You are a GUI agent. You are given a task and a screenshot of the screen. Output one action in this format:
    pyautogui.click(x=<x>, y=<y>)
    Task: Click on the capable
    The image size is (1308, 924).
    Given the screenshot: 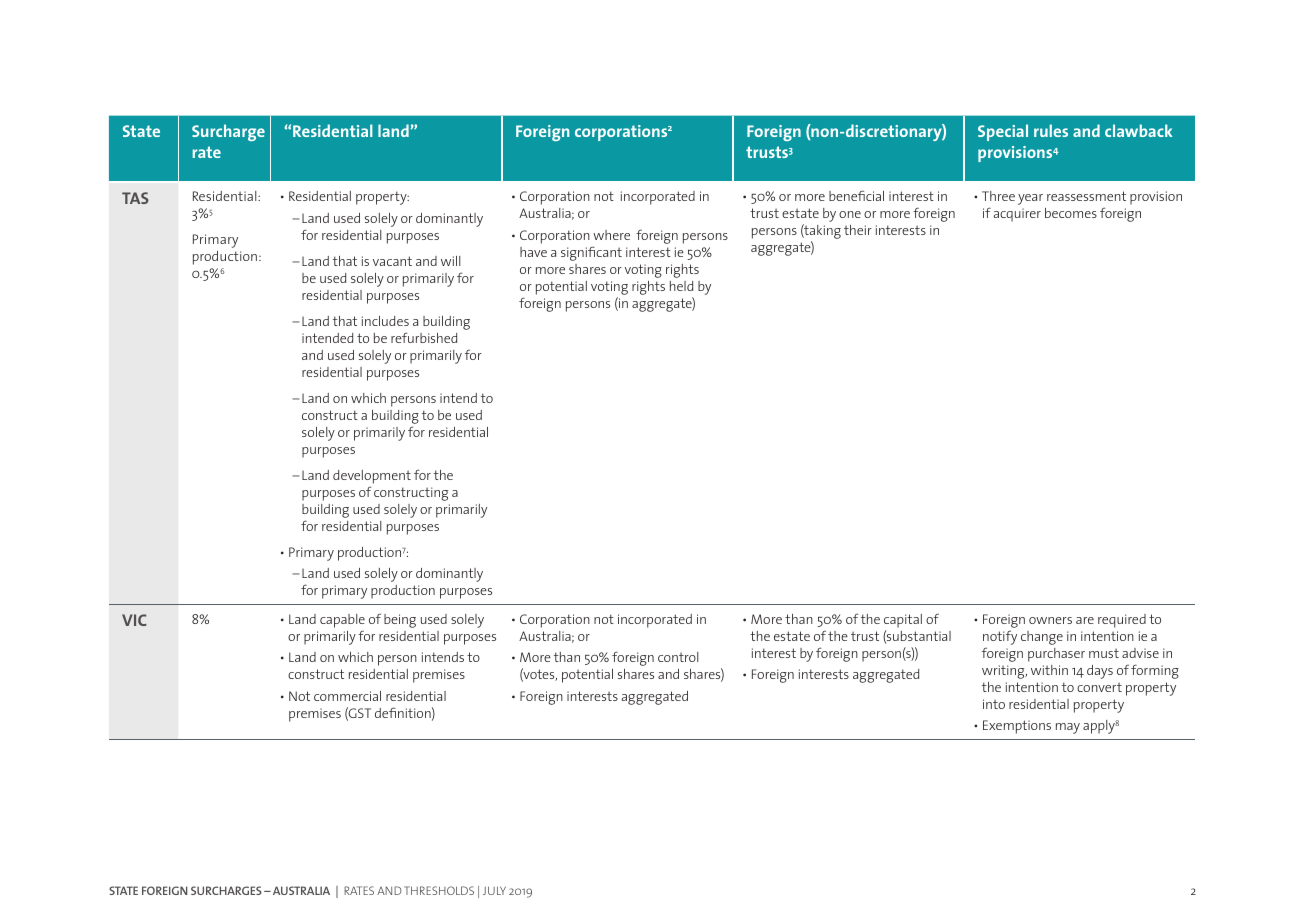 What is the action you would take?
    pyautogui.click(x=342, y=621)
